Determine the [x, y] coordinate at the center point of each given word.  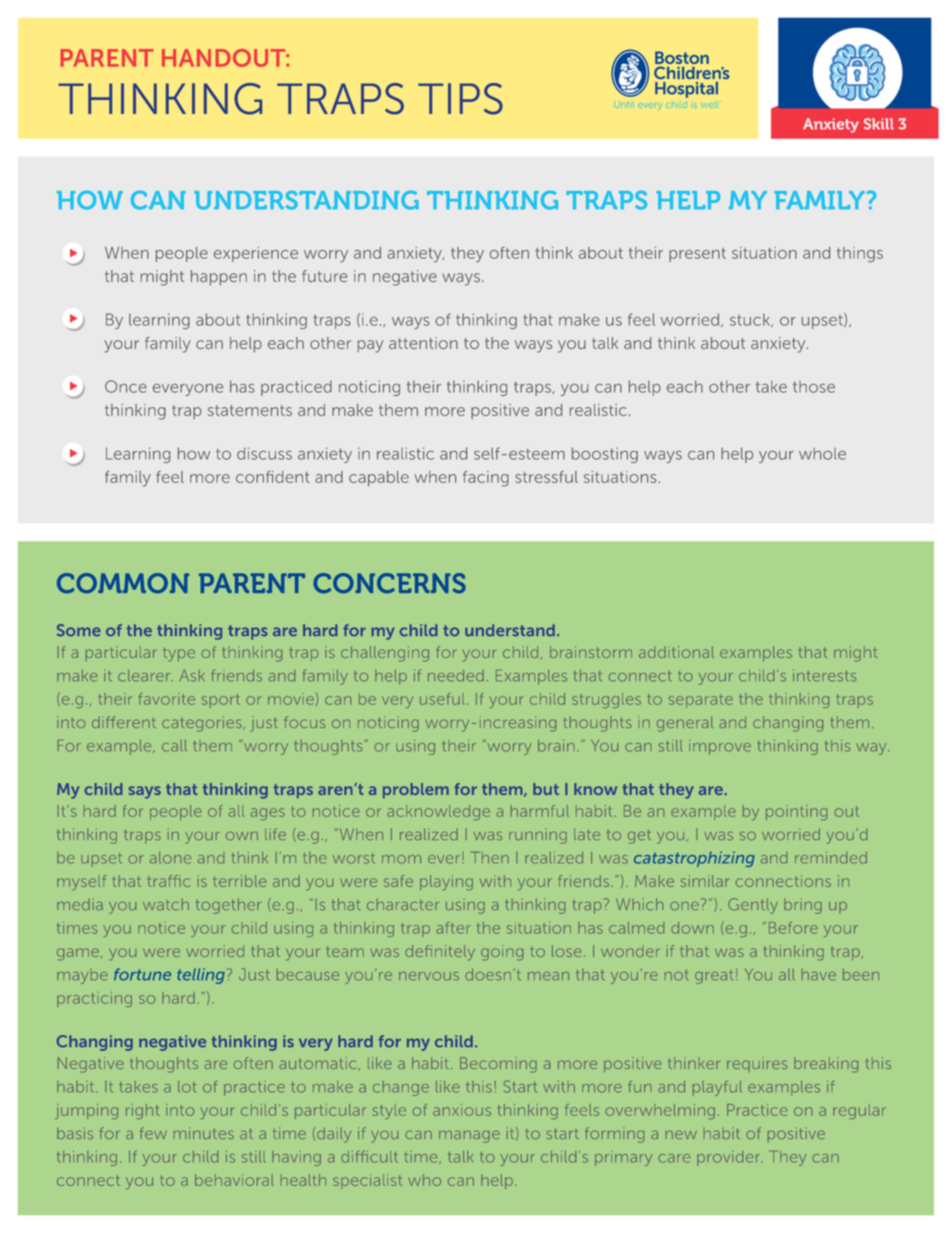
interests [824, 676]
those [814, 387]
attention [423, 343]
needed [456, 676]
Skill [879, 124]
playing [446, 883]
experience [256, 254]
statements [250, 410]
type [179, 654]
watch [166, 904]
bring [803, 906]
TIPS [460, 99]
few [153, 1133]
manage [469, 1137]
